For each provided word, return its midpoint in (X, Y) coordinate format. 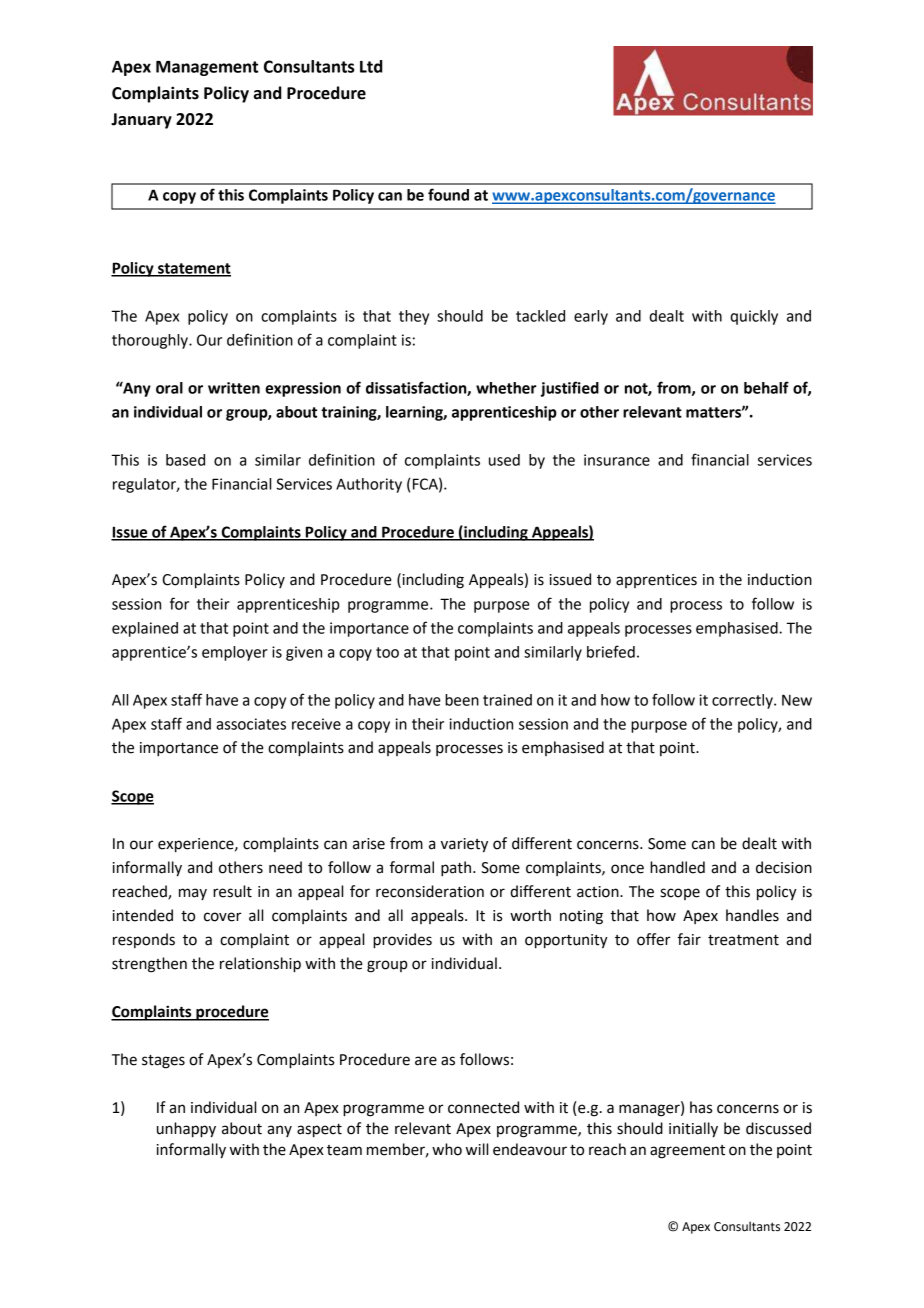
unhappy (186, 1130)
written (234, 388)
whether (506, 388)
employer (235, 653)
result (232, 891)
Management (207, 68)
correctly (743, 701)
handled (677, 867)
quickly (754, 317)
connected (483, 1107)
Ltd (371, 66)
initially (693, 1130)
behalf (766, 387)
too (387, 652)
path (457, 869)
